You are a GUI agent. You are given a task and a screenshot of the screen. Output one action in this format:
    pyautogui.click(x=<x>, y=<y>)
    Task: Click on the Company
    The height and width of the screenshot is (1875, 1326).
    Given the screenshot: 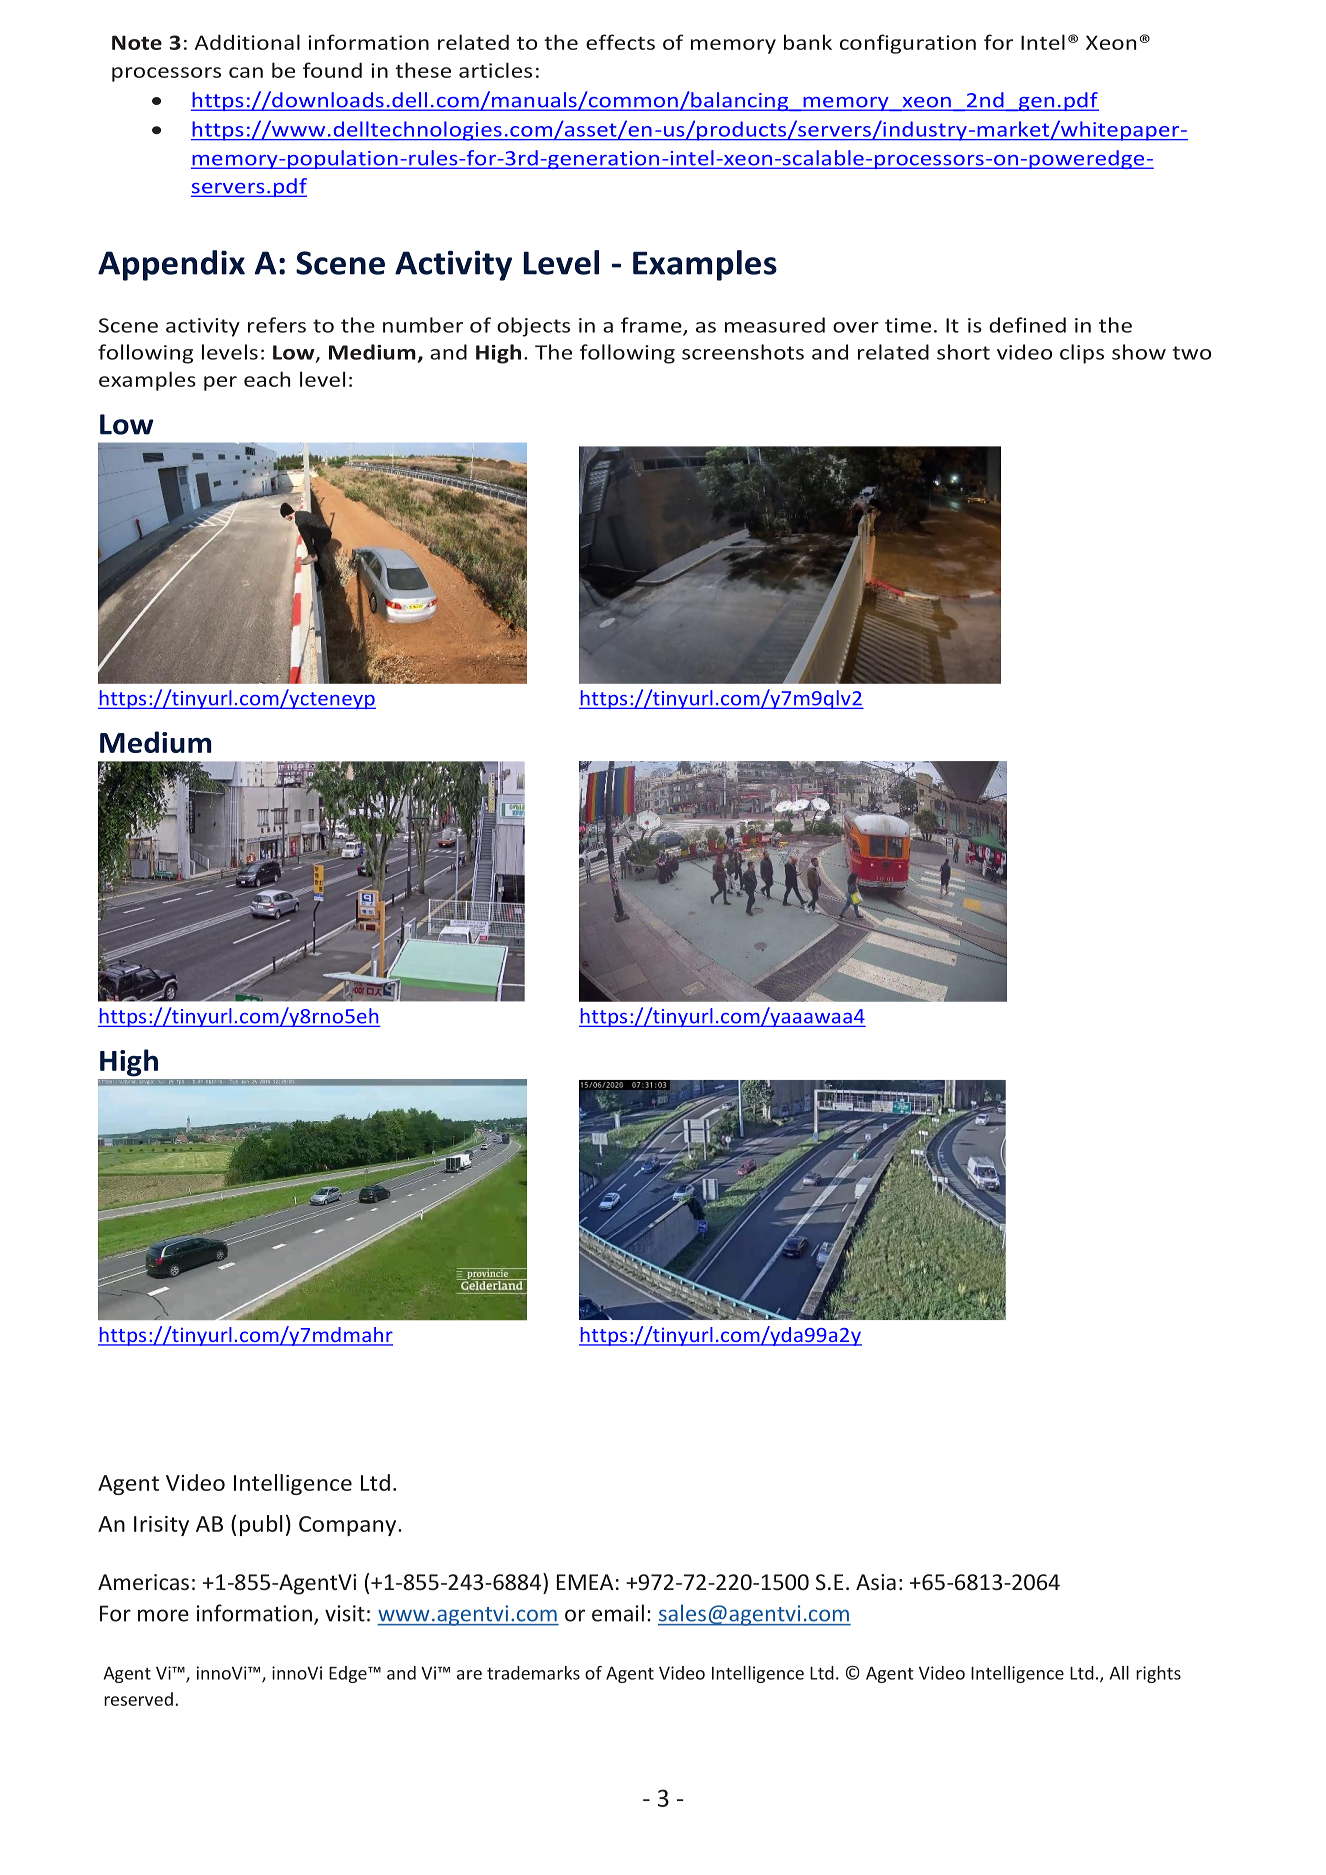 What is the action you would take?
    pyautogui.click(x=349, y=1526)
